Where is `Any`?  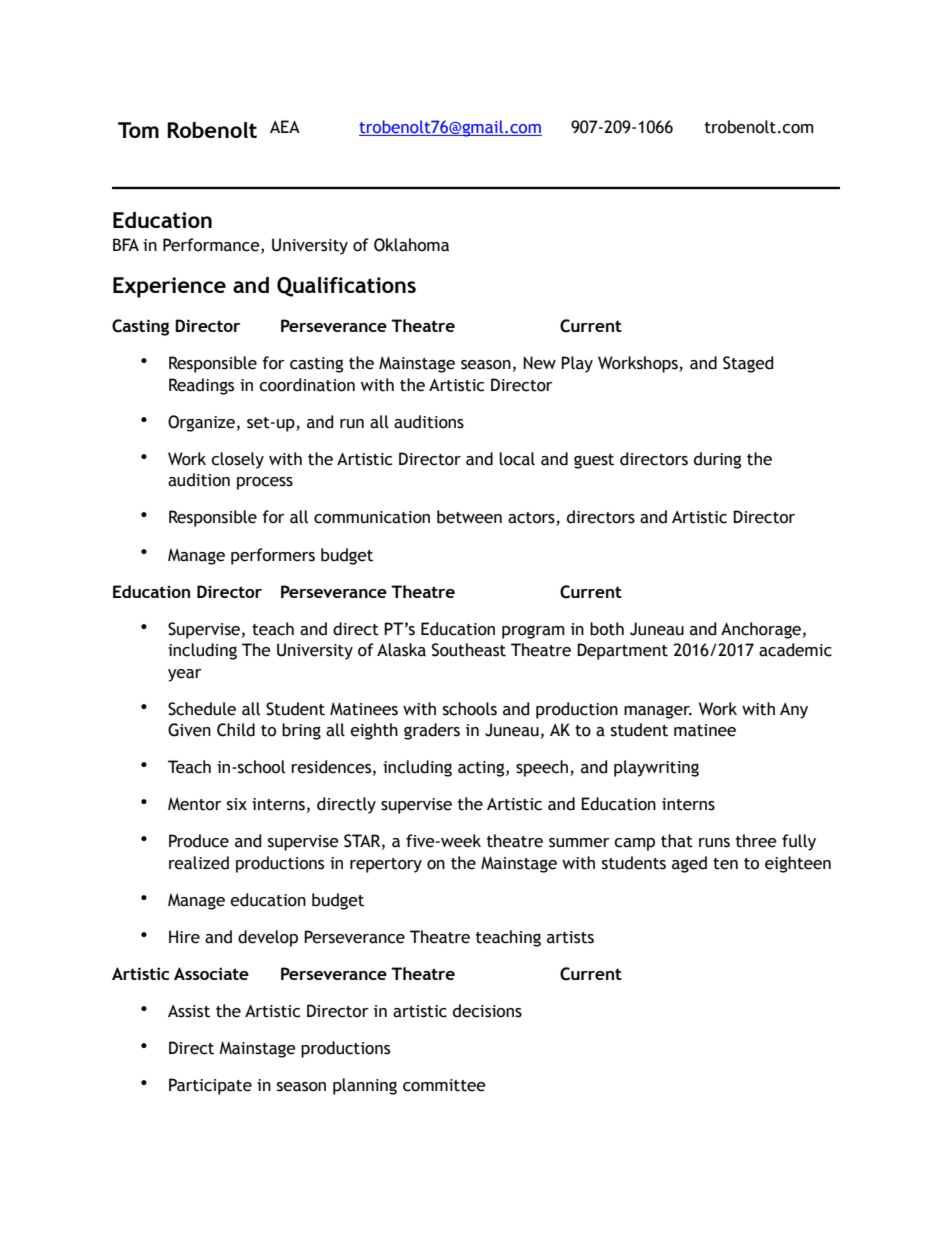 Any is located at coordinates (794, 711).
